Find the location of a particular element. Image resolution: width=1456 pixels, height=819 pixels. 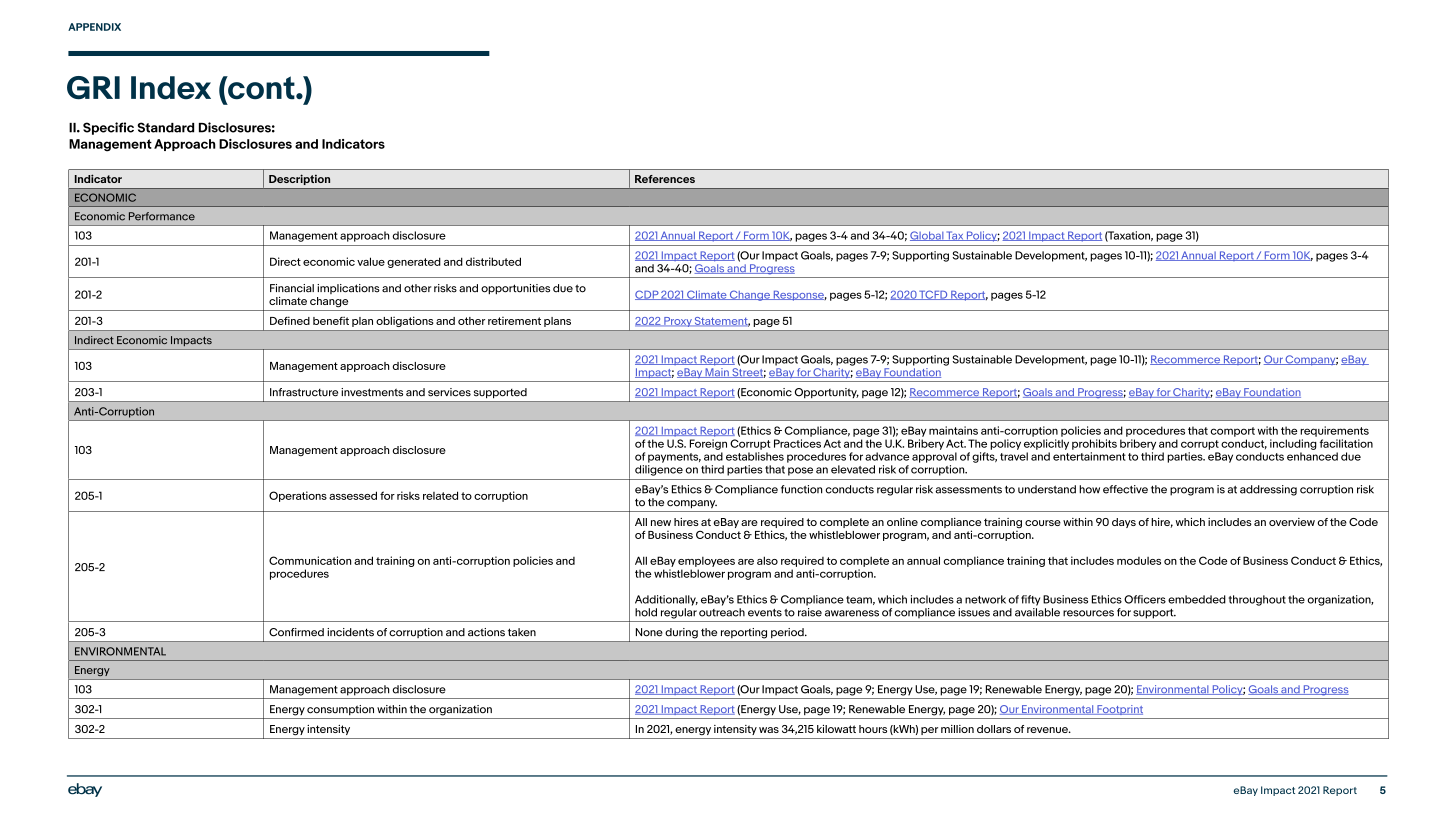

Footprint is located at coordinates (1119, 710).
